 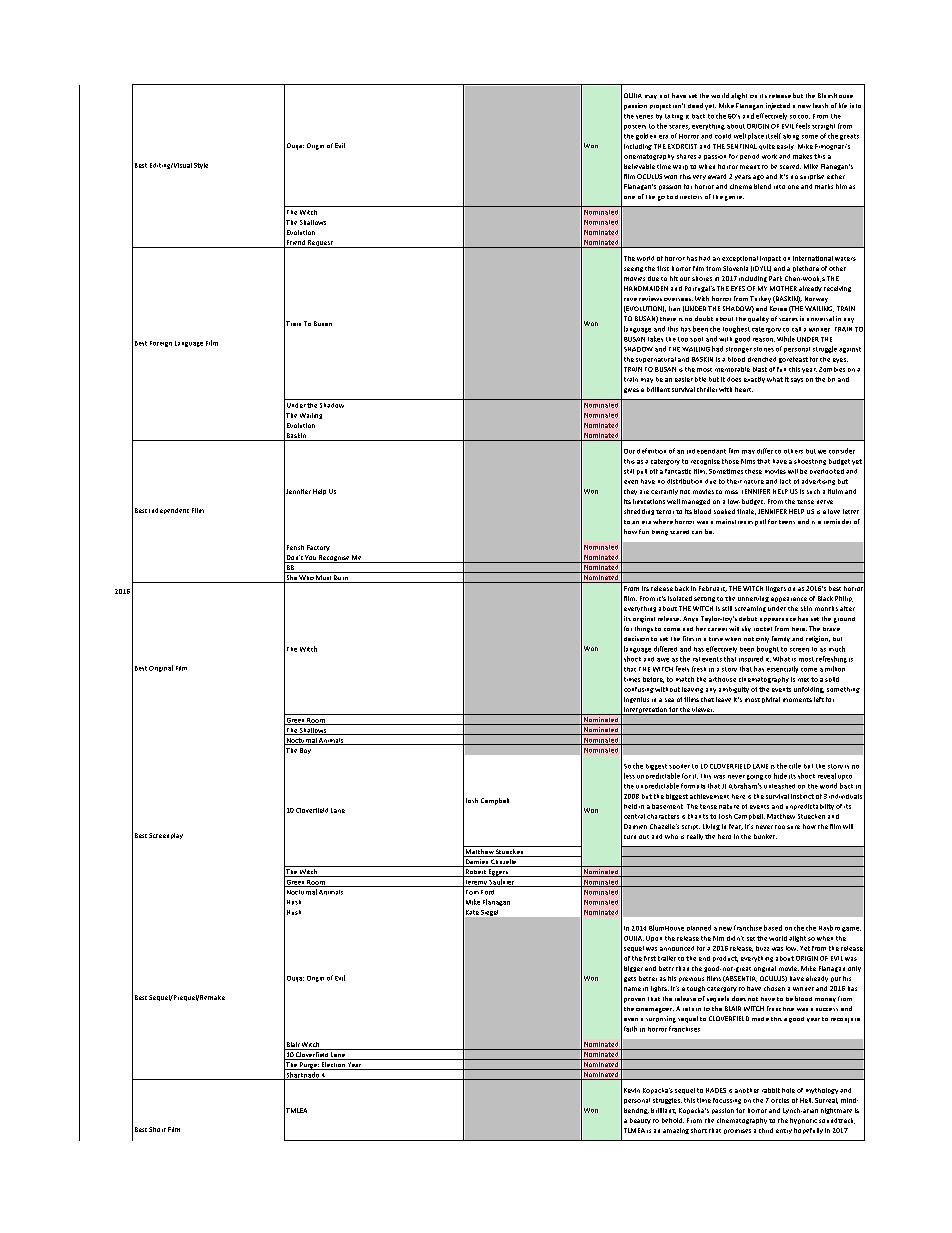 What do you see at coordinates (201, 166) in the screenshot?
I see `Style` at bounding box center [201, 166].
